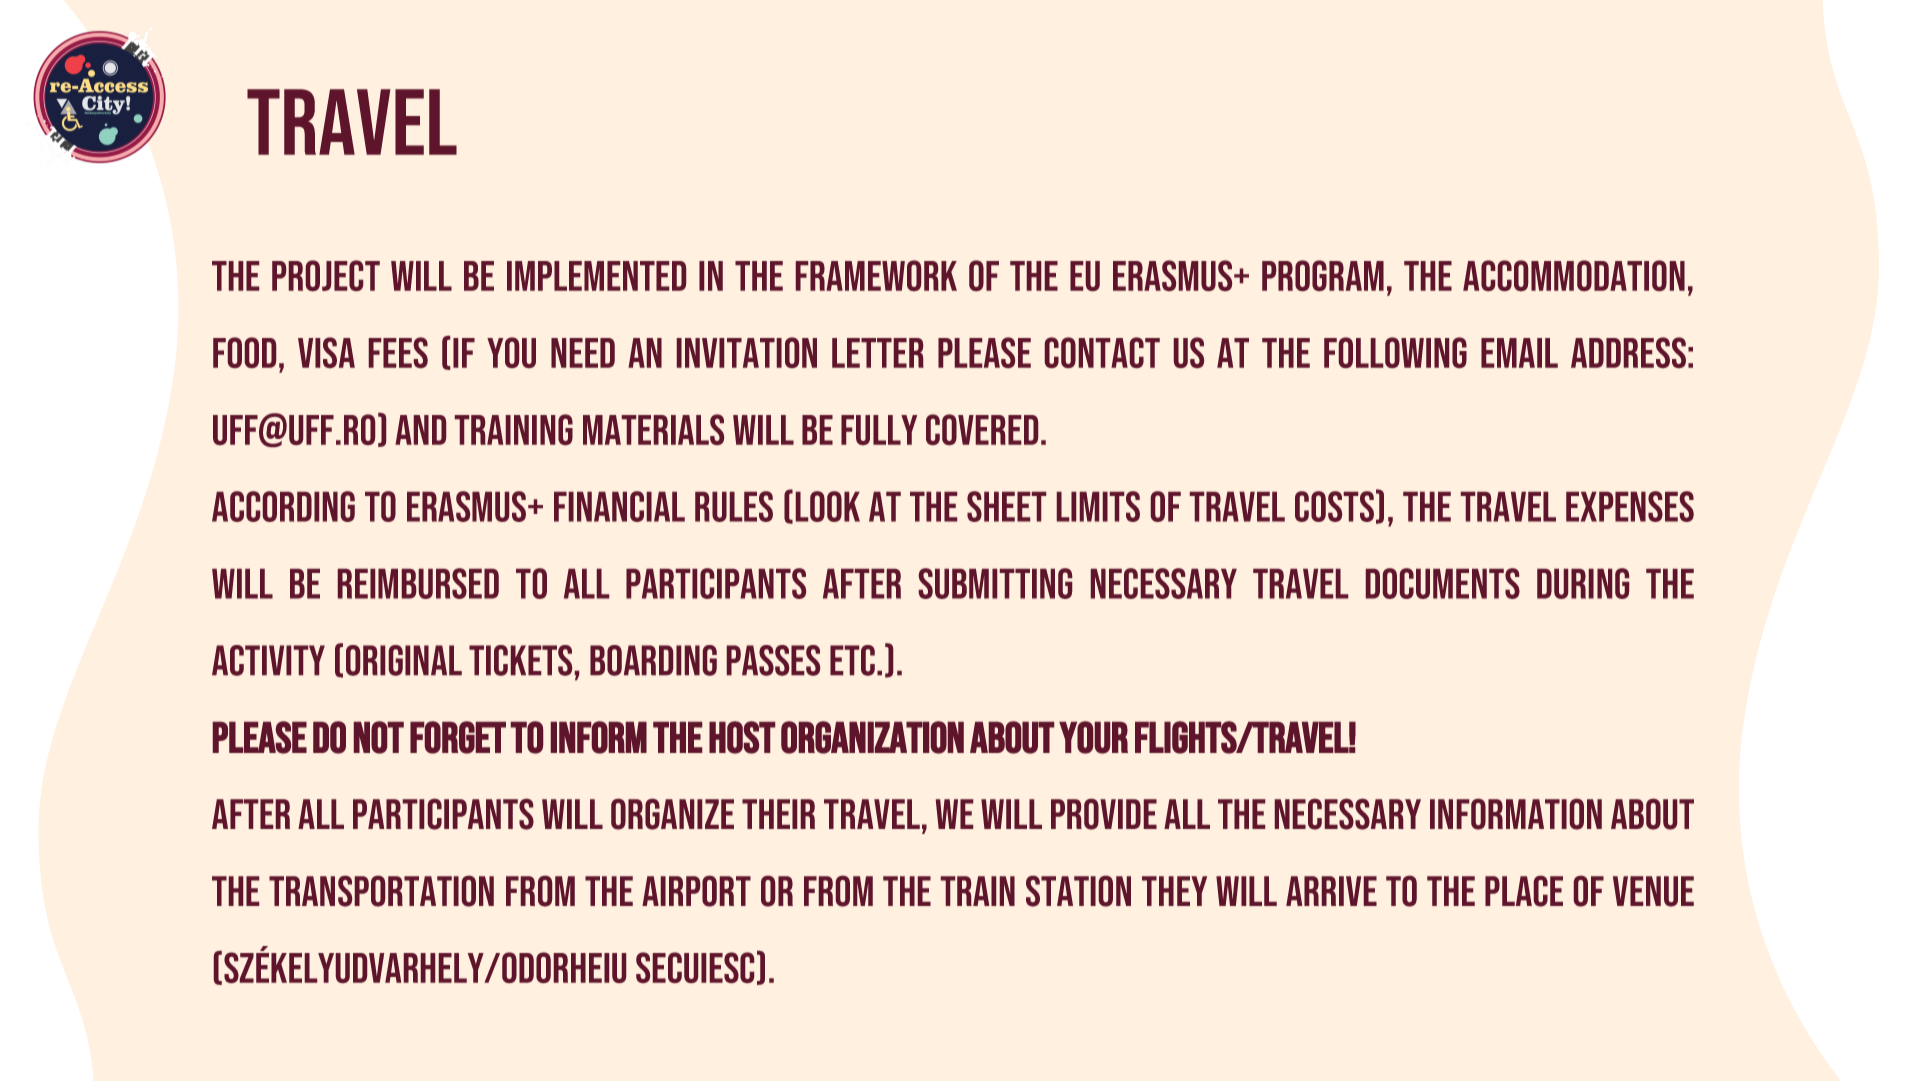 The width and height of the screenshot is (1923, 1081). I want to click on transportation, so click(381, 891).
